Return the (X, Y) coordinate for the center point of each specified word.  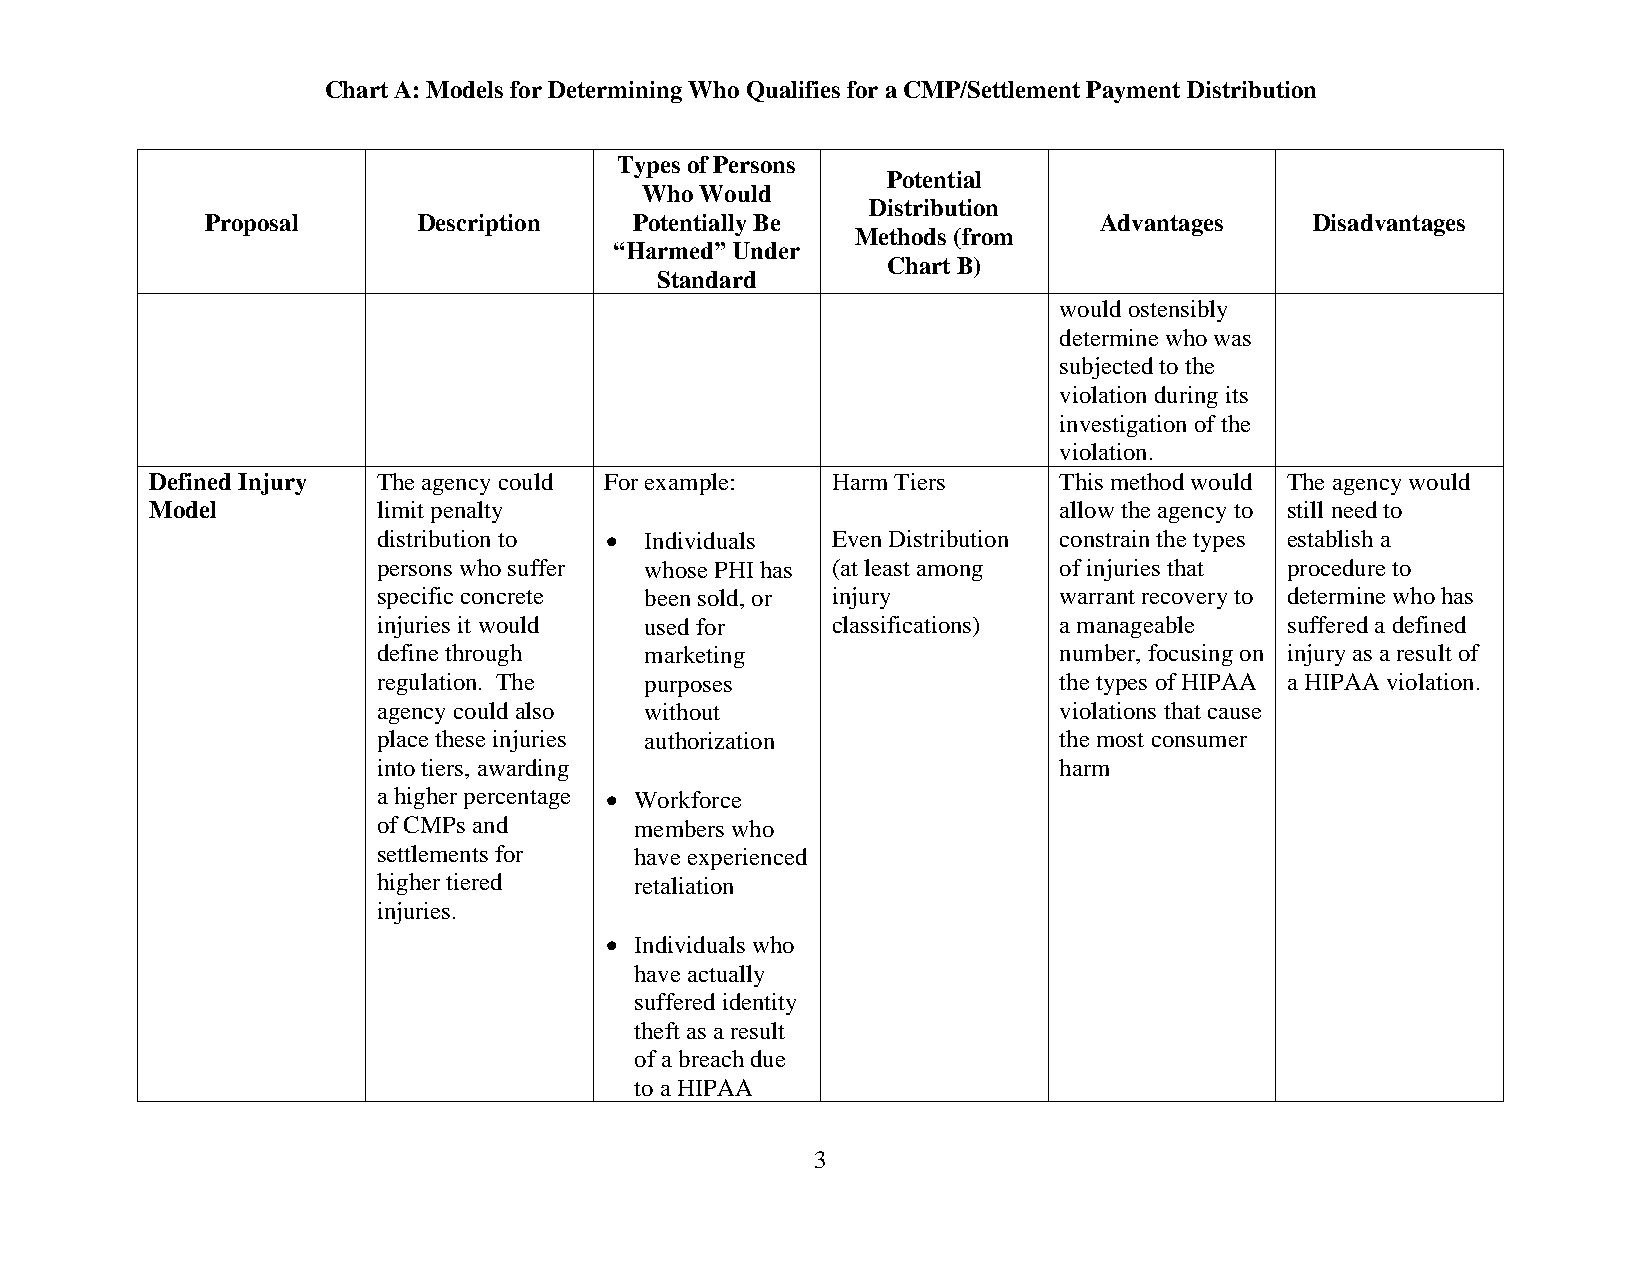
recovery (1184, 601)
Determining (615, 92)
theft (657, 1030)
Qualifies (793, 91)
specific (415, 598)
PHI (734, 570)
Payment (1133, 92)
